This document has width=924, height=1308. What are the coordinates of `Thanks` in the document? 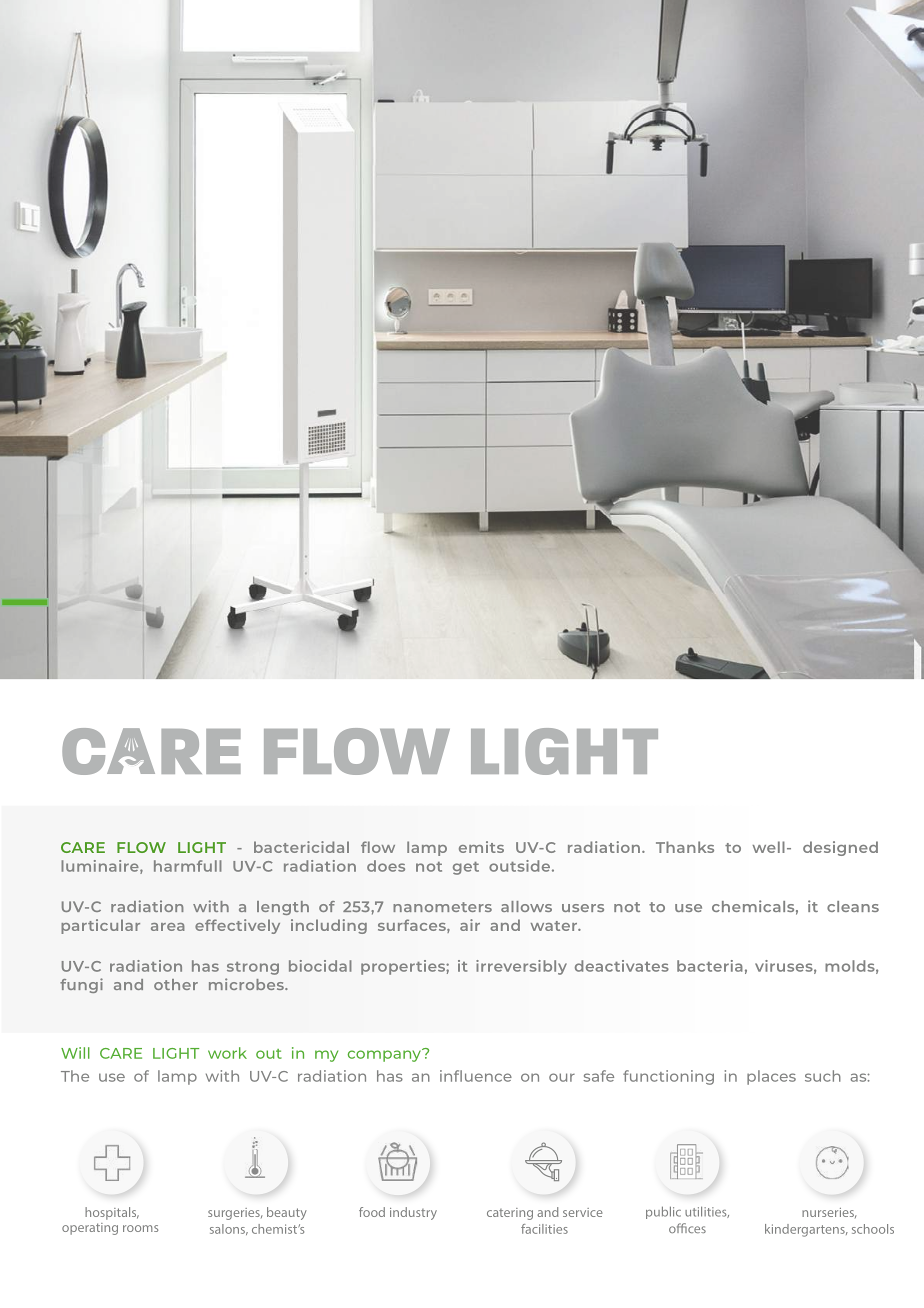 It's located at (685, 847).
